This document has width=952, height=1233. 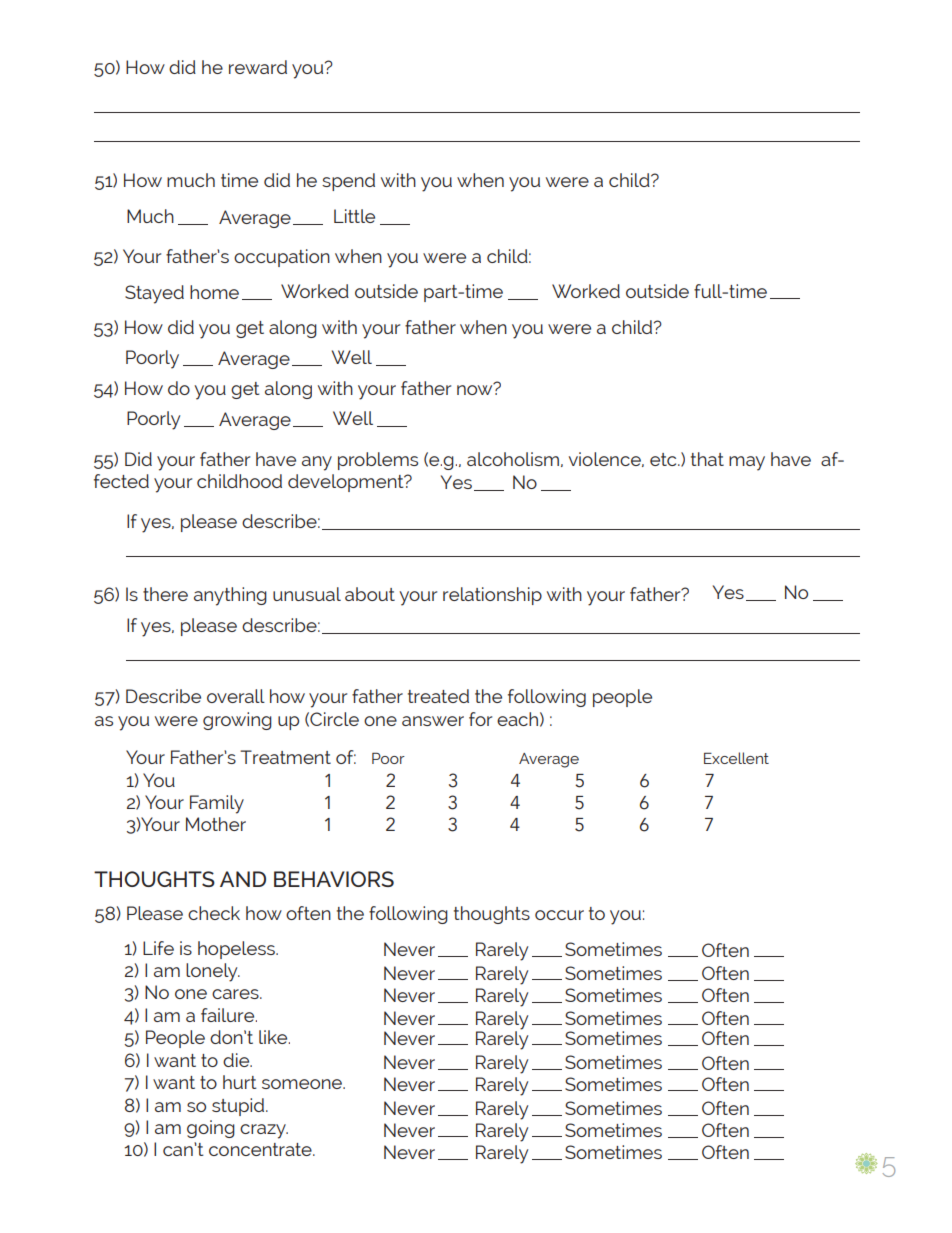 What do you see at coordinates (492, 596) in the document?
I see `relationship` at bounding box center [492, 596].
